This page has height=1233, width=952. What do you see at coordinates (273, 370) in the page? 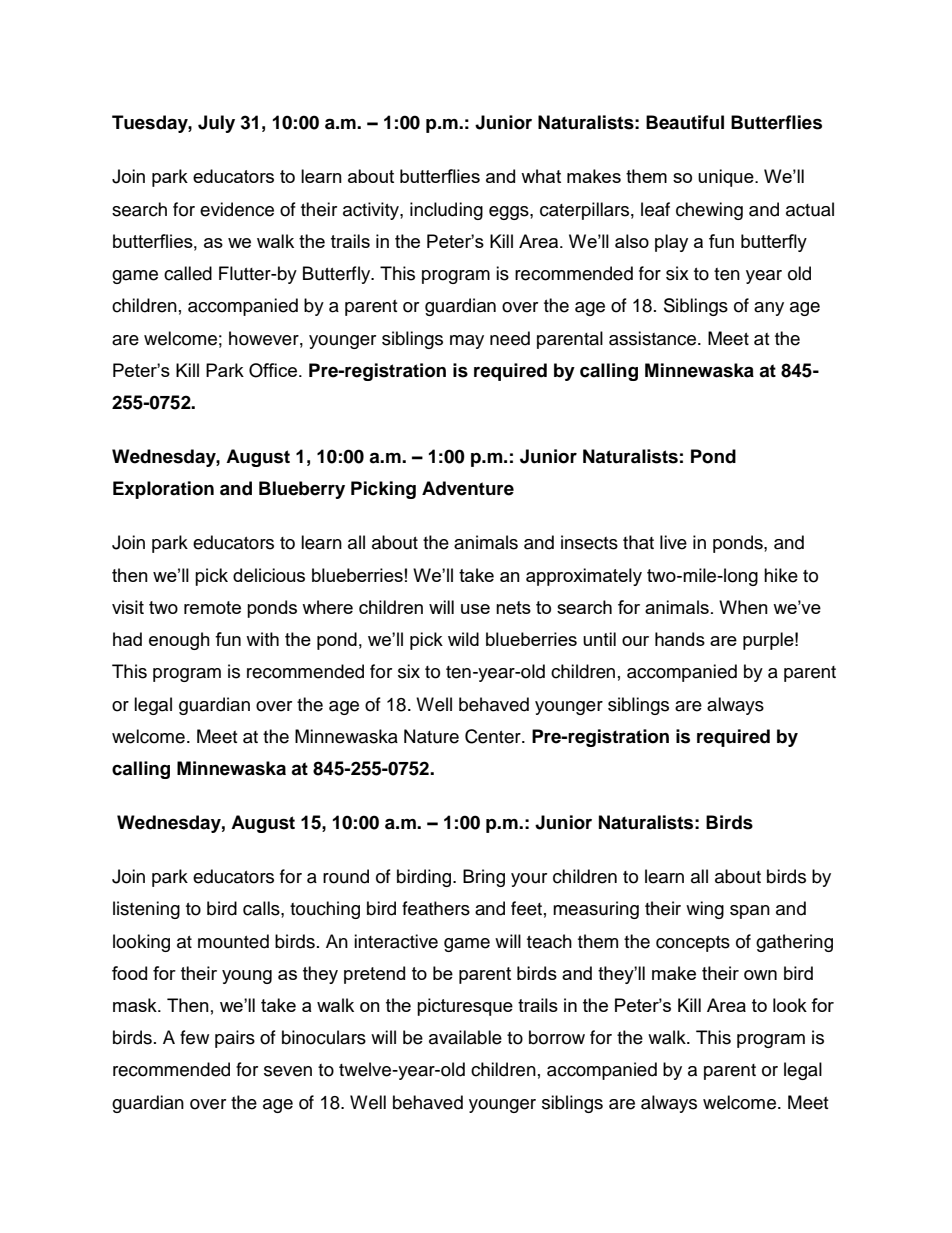
I see `Office` at bounding box center [273, 370].
